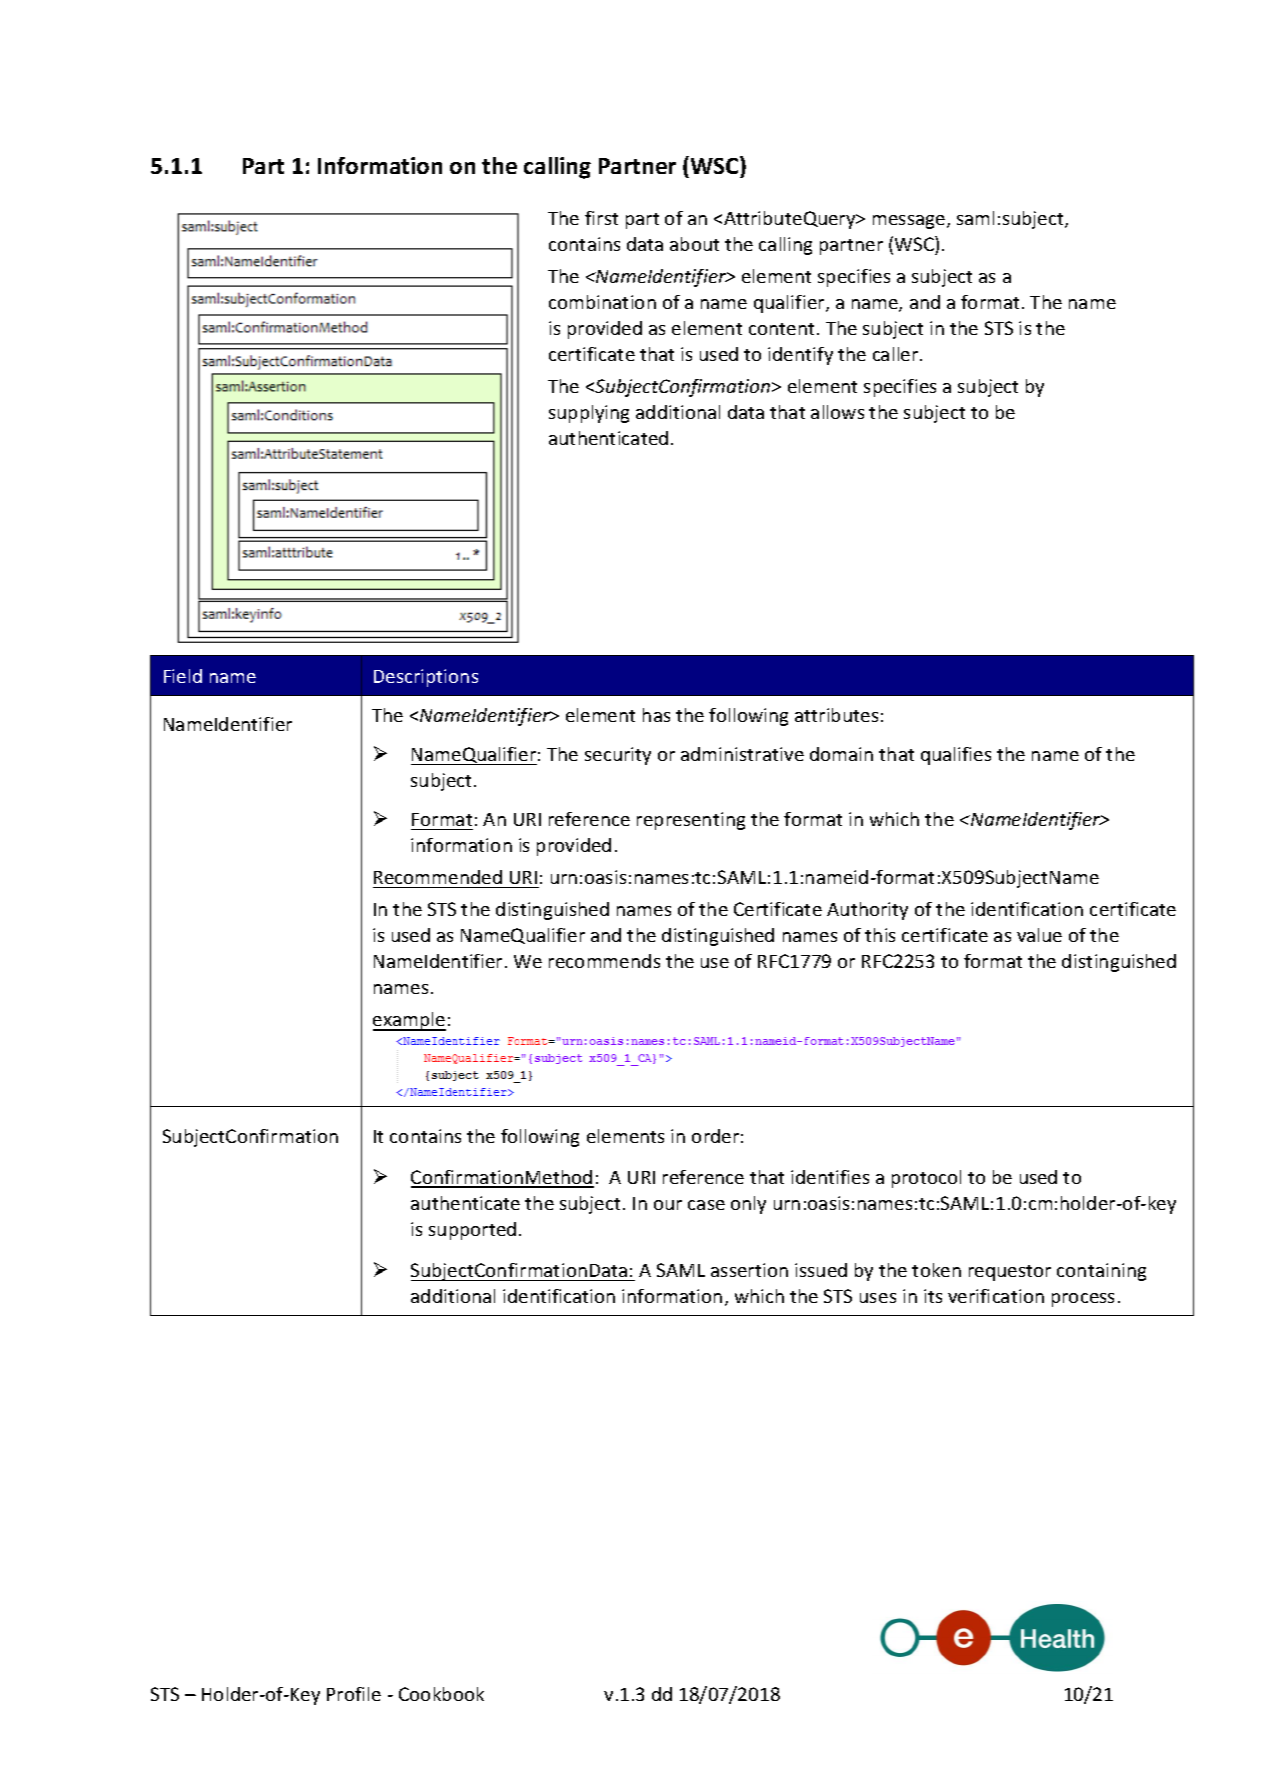  What do you see at coordinates (1039, 935) in the page?
I see `value` at bounding box center [1039, 935].
